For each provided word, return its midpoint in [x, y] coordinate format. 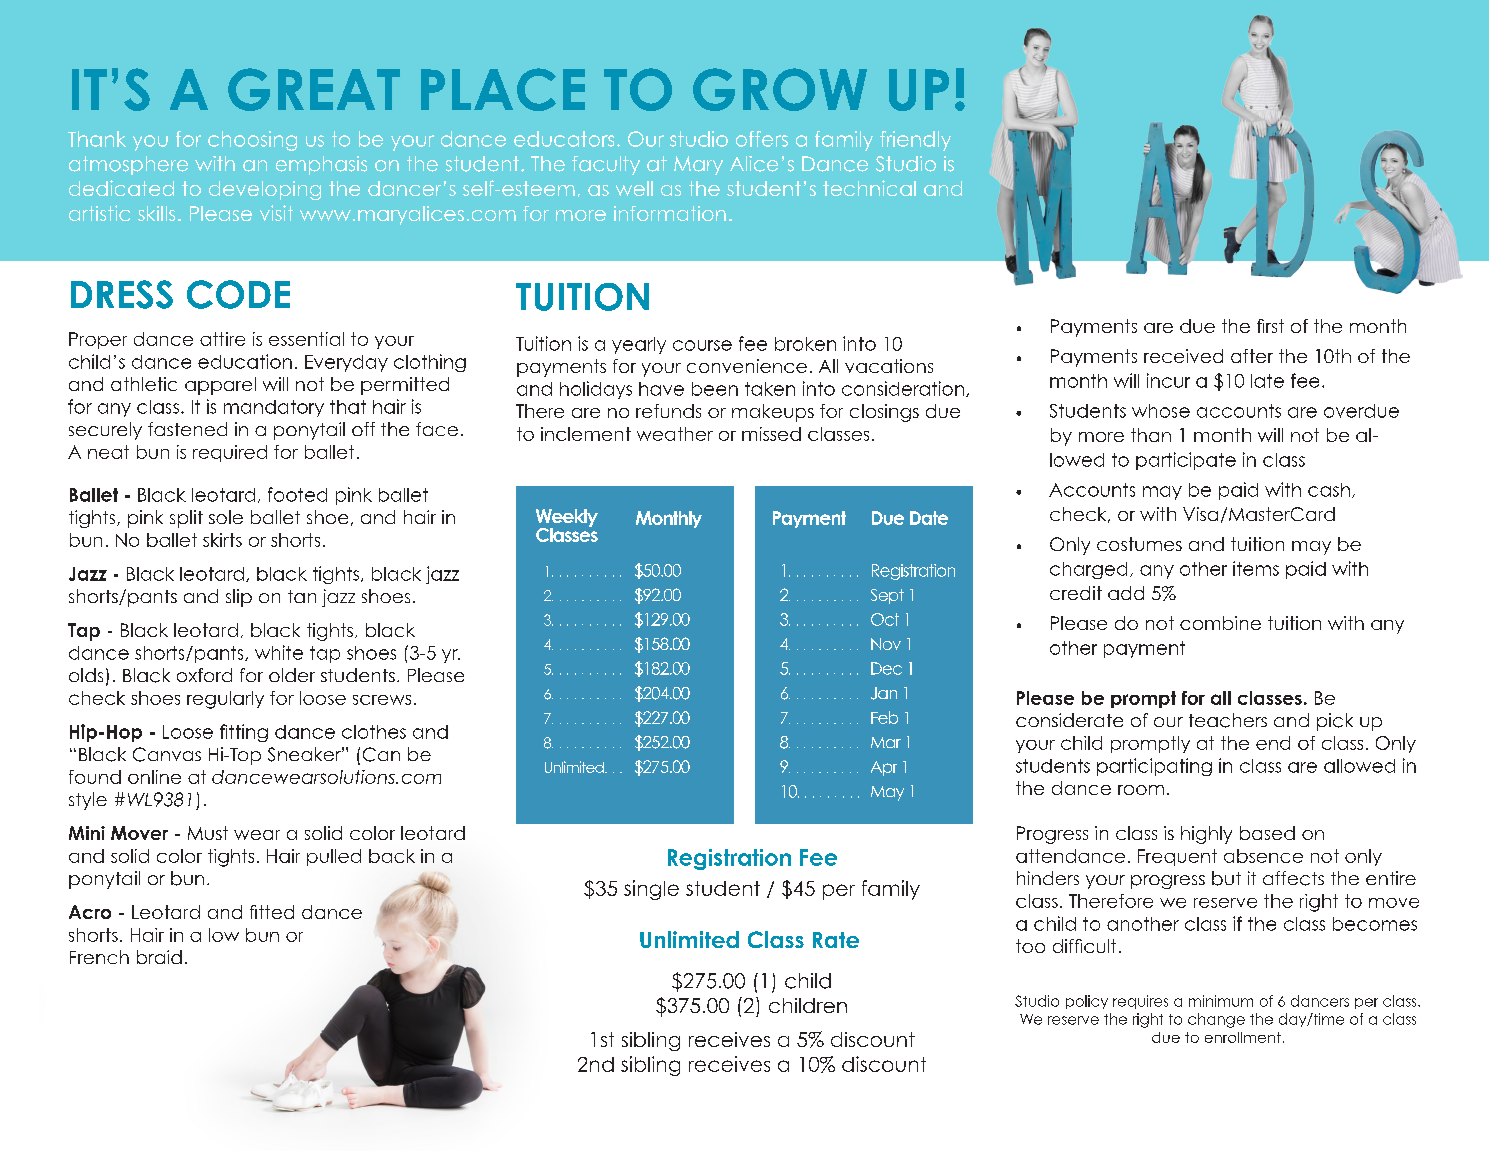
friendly [915, 141]
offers [762, 139]
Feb [884, 717]
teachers [1228, 720]
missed [771, 434]
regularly [225, 700]
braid [159, 957]
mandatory [274, 408]
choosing [252, 141]
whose [1161, 411]
